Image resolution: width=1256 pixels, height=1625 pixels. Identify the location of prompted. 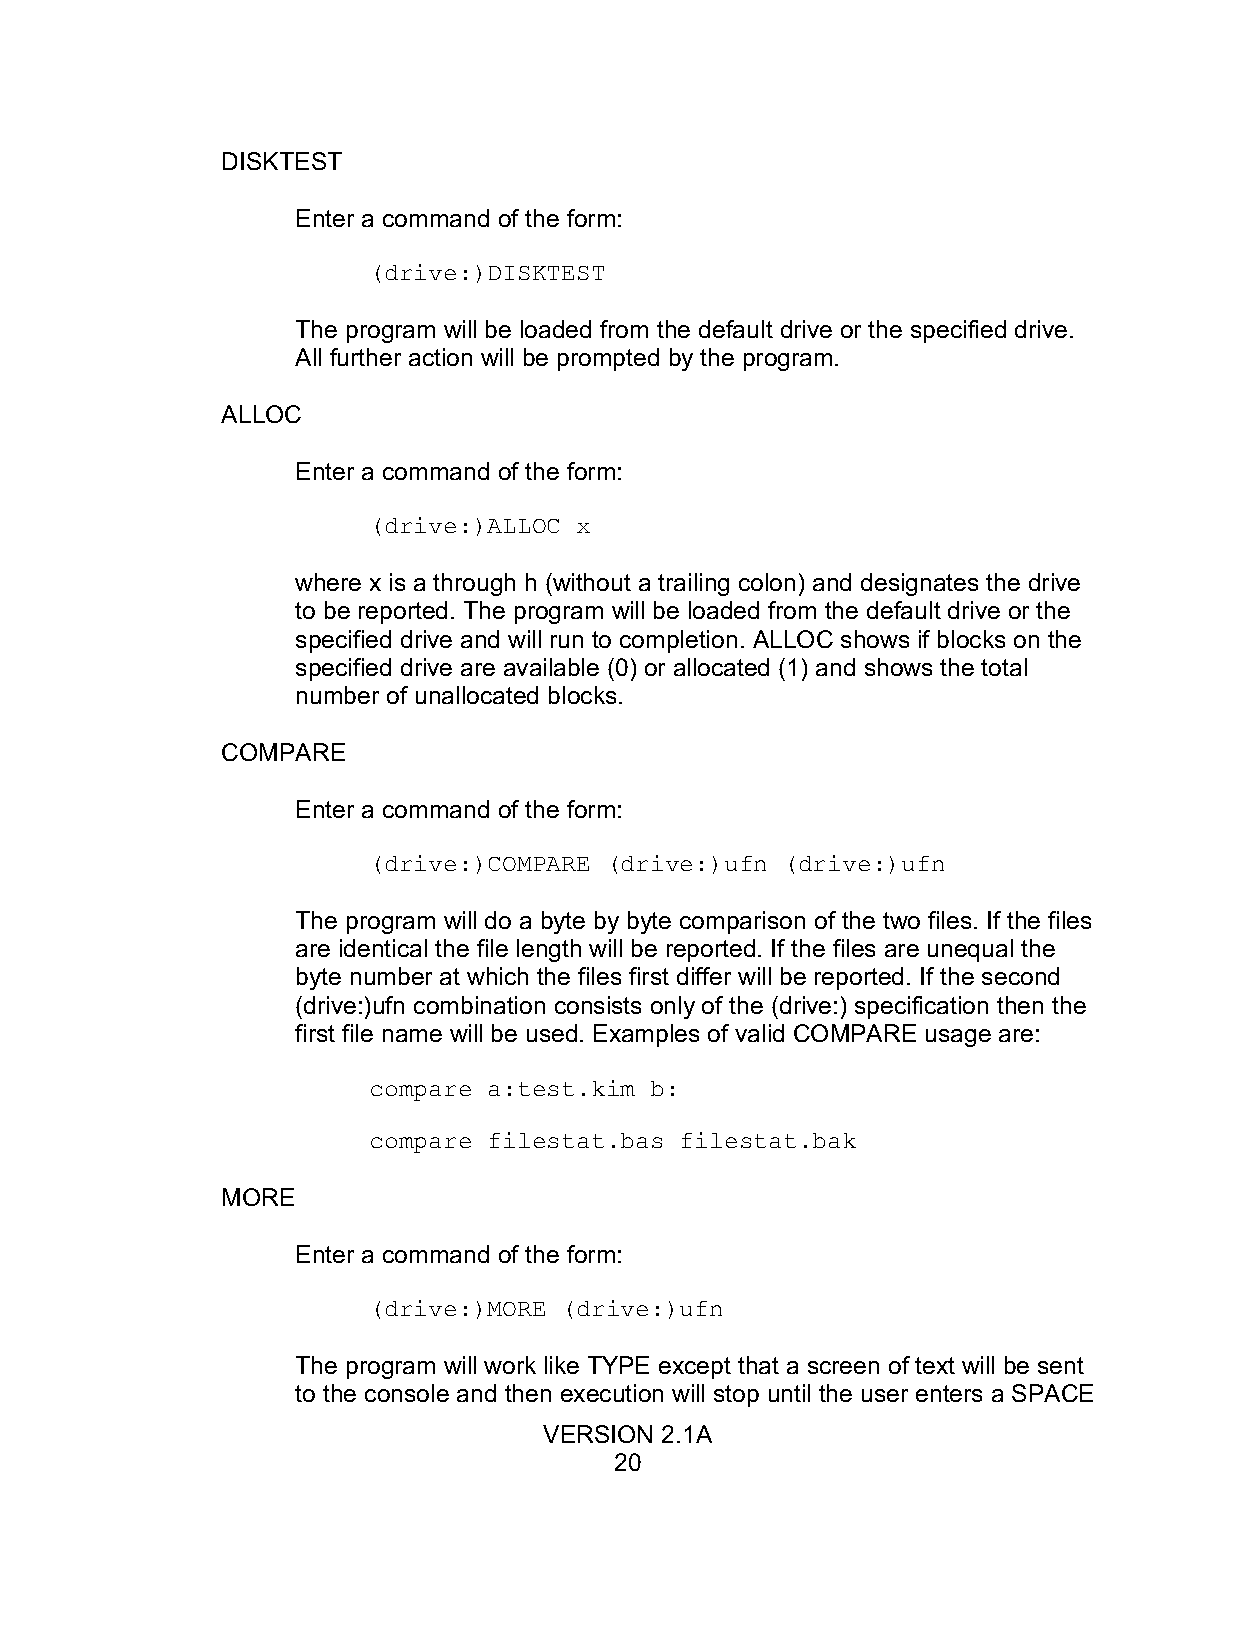
(608, 359).
